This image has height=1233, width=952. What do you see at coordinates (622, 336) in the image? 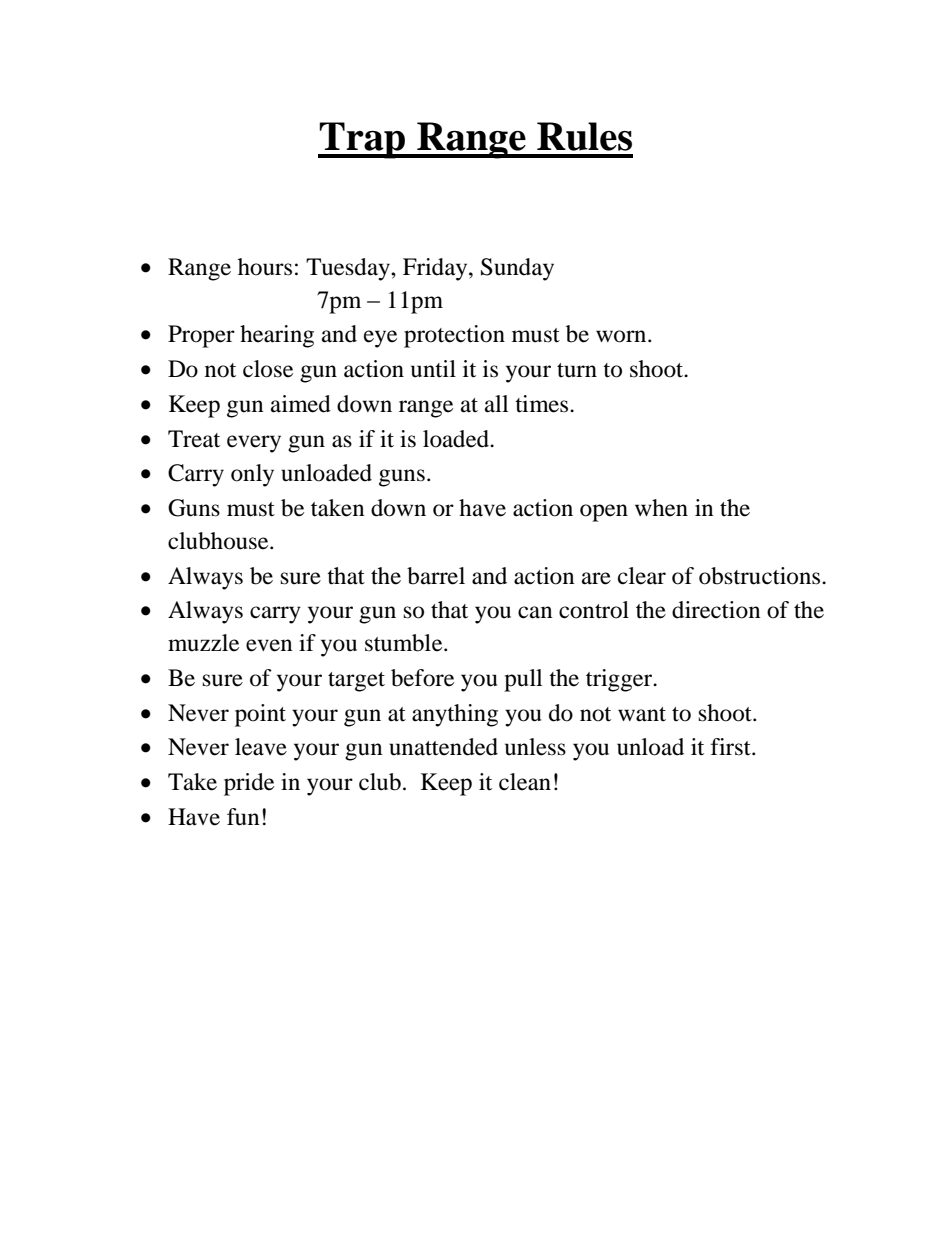
I see `worn` at bounding box center [622, 336].
